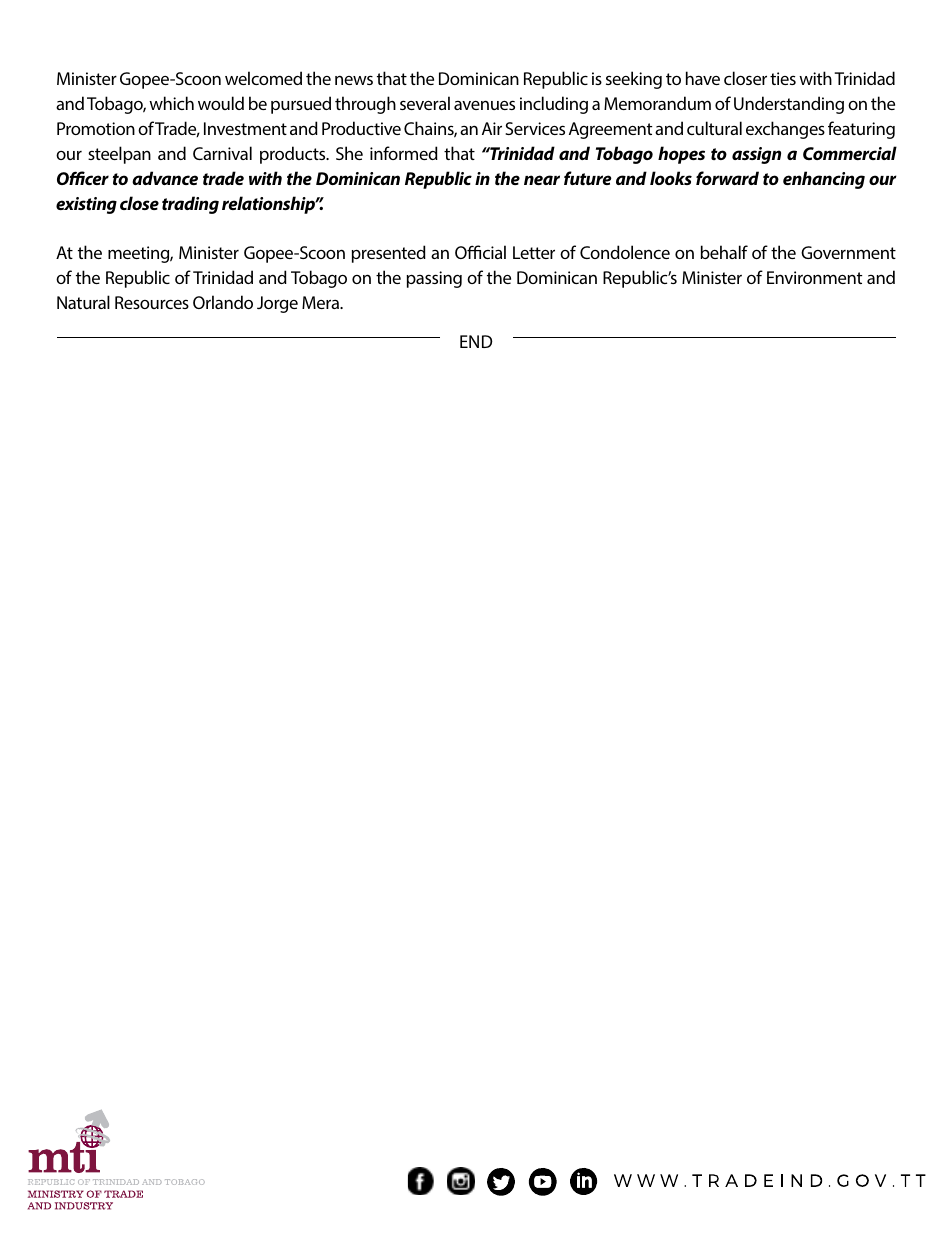 This screenshot has width=952, height=1233. Describe the element at coordinates (152, 302) in the screenshot. I see `Resources` at that location.
